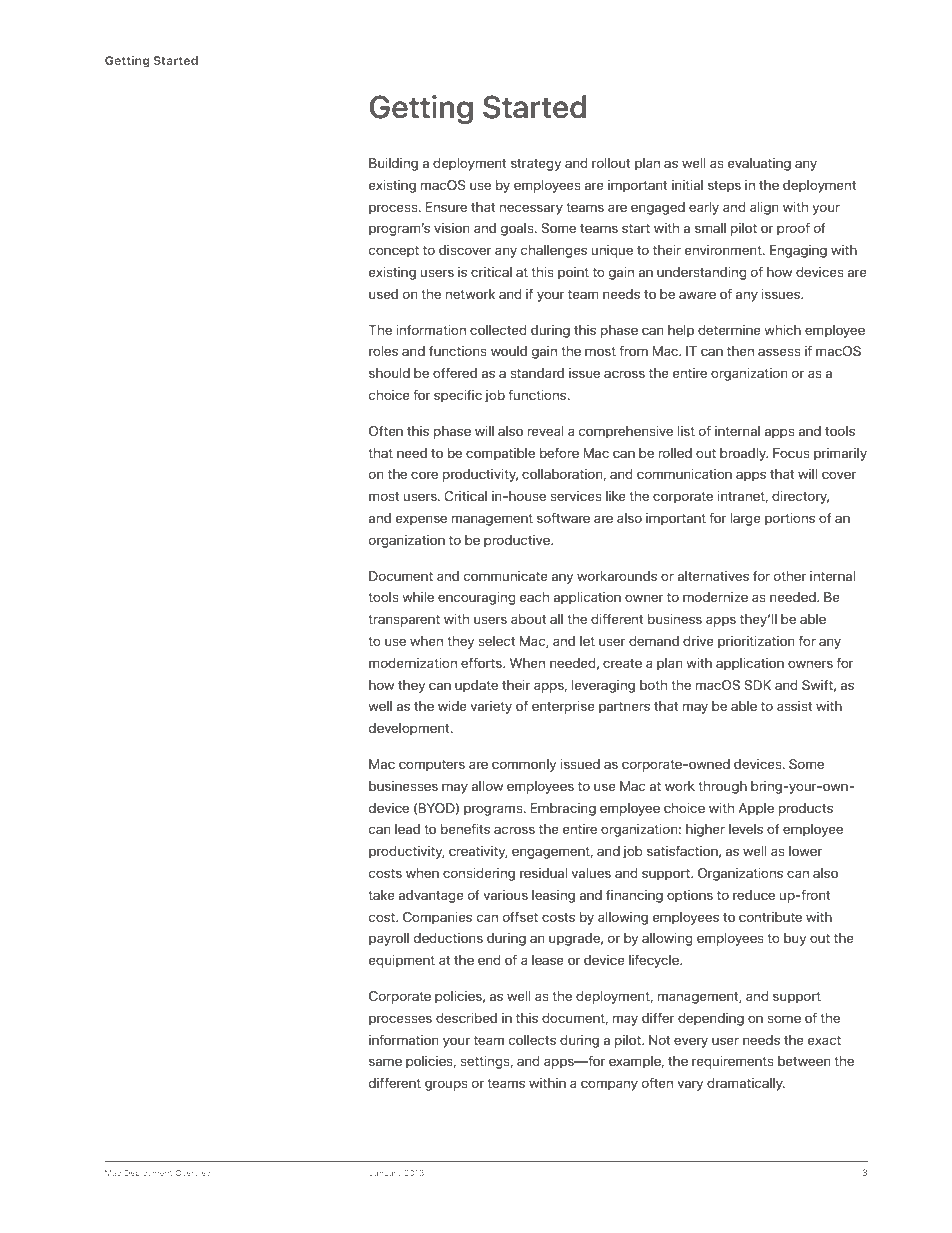  Describe the element at coordinates (393, 164) in the document. I see `Building` at that location.
